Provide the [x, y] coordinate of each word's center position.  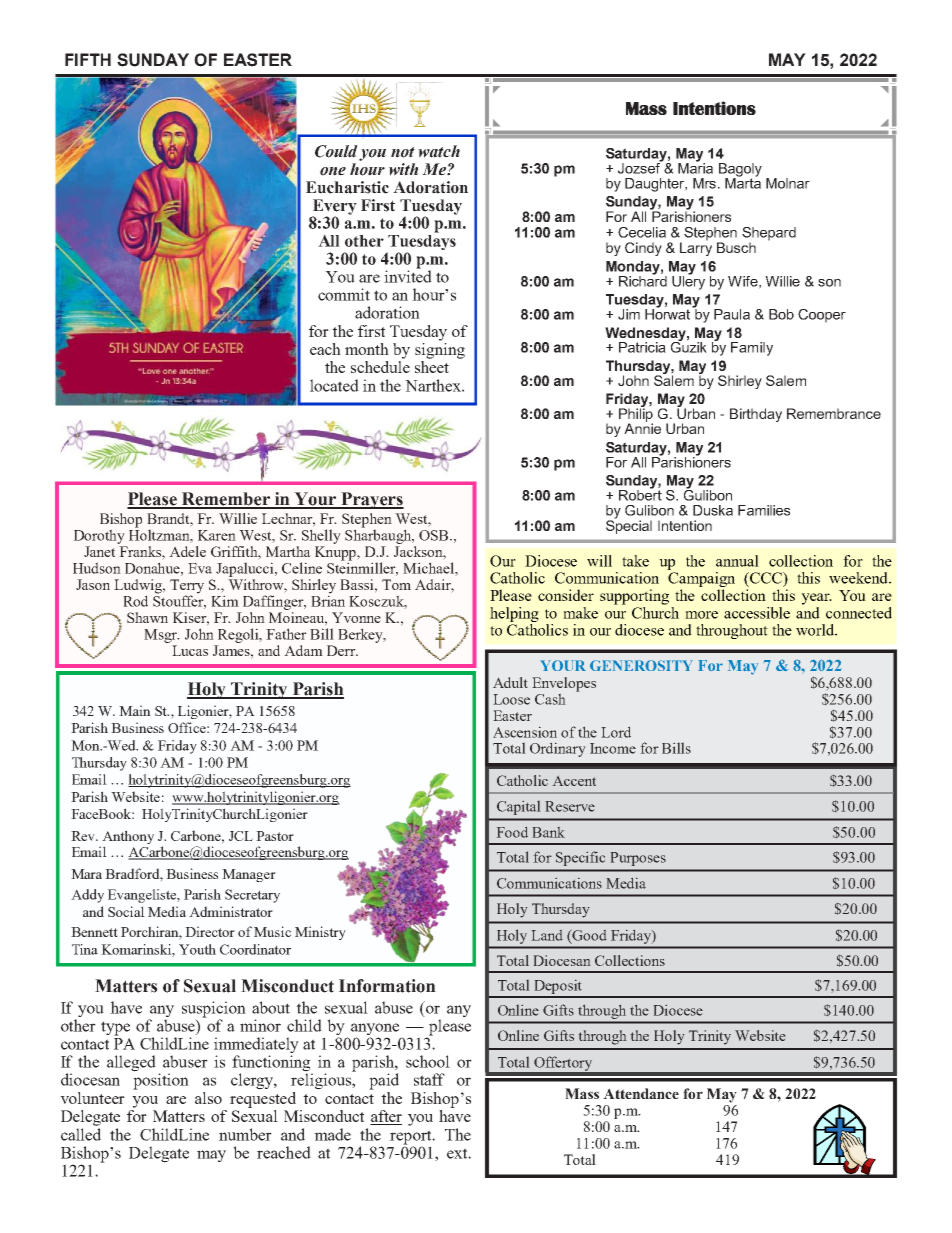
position [161, 1080]
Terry [187, 587]
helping [514, 614]
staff [429, 1079]
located [334, 385]
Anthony [127, 838]
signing [440, 349]
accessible [757, 613]
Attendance [641, 1093]
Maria [695, 167]
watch [439, 151]
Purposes [638, 859]
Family [752, 349]
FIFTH [88, 59]
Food [512, 832]
